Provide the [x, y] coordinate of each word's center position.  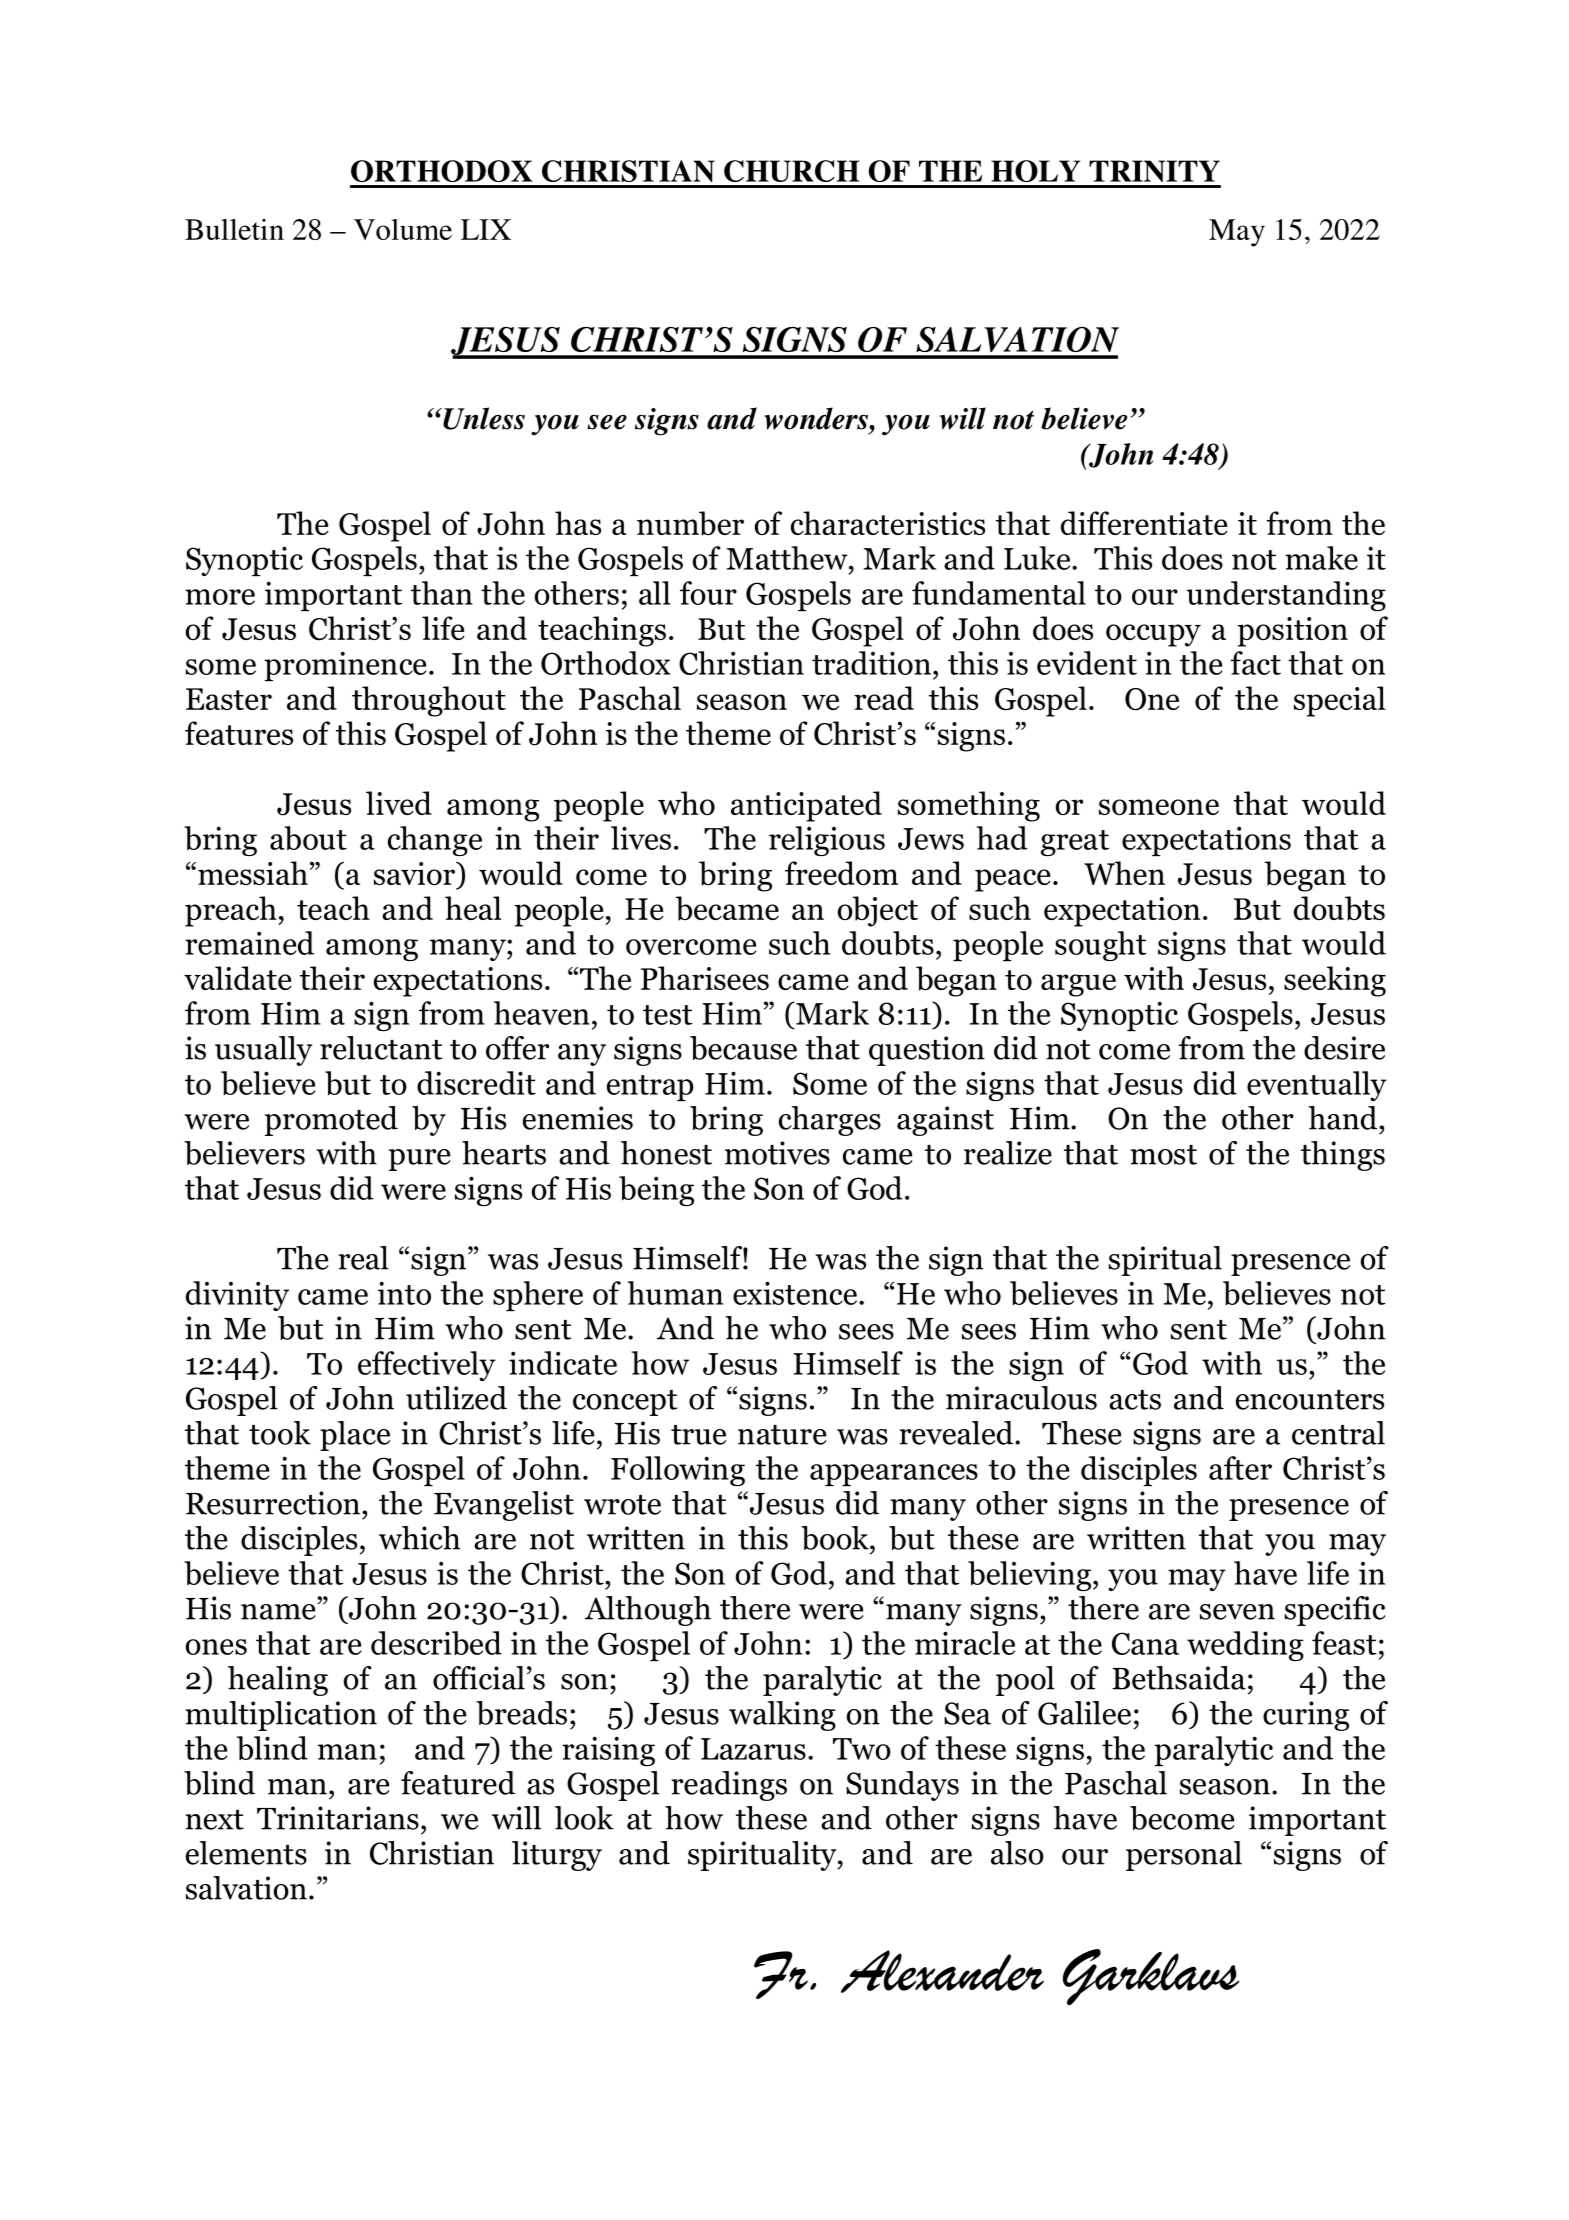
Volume [403, 229]
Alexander [942, 1971]
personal [1184, 1856]
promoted [331, 1121]
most [1163, 1155]
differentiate [1144, 523]
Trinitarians [338, 1818]
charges [830, 1121]
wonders [817, 418]
